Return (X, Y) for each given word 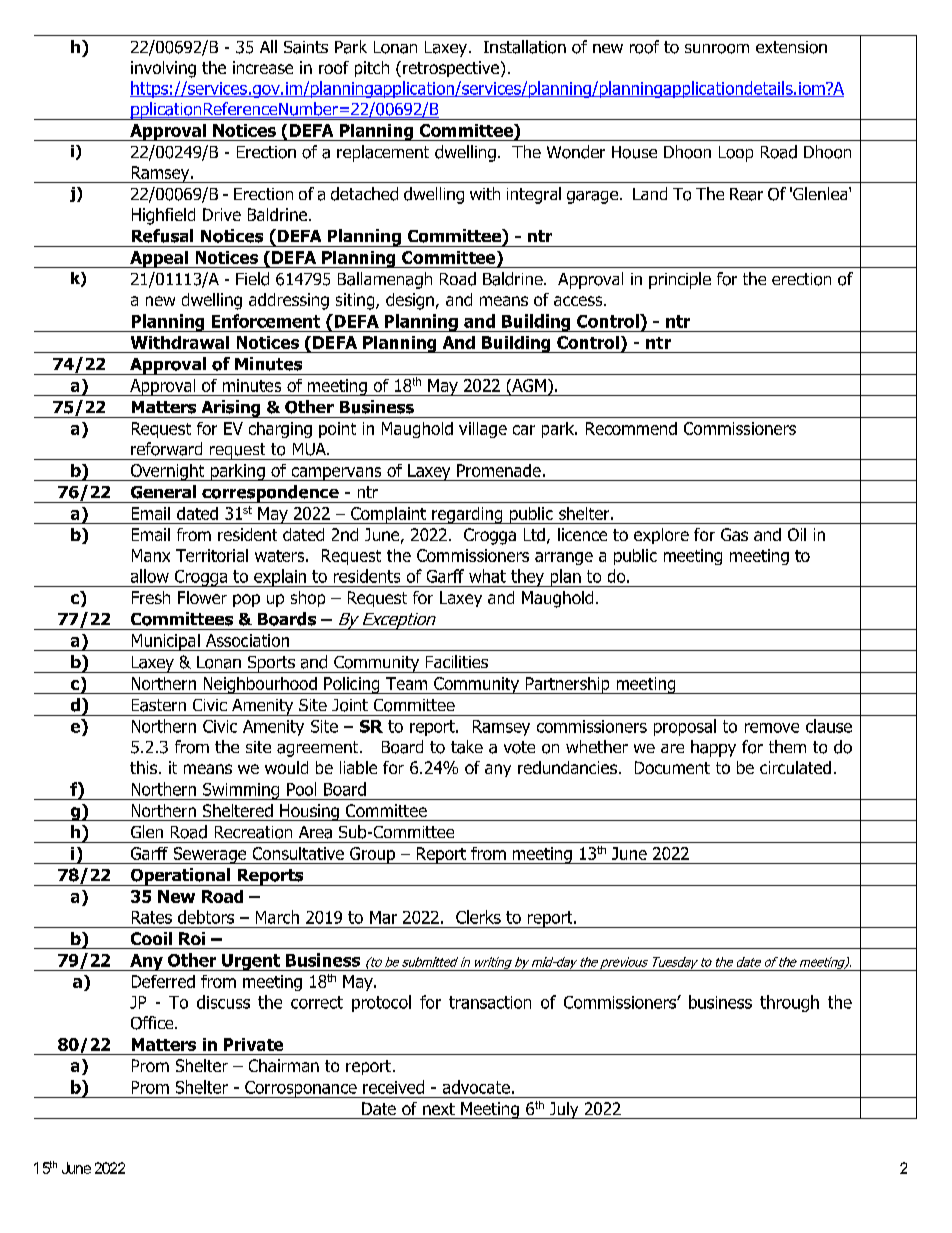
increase (263, 67)
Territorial (212, 555)
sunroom (717, 49)
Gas (734, 534)
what (487, 576)
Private (253, 1044)
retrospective (452, 69)
